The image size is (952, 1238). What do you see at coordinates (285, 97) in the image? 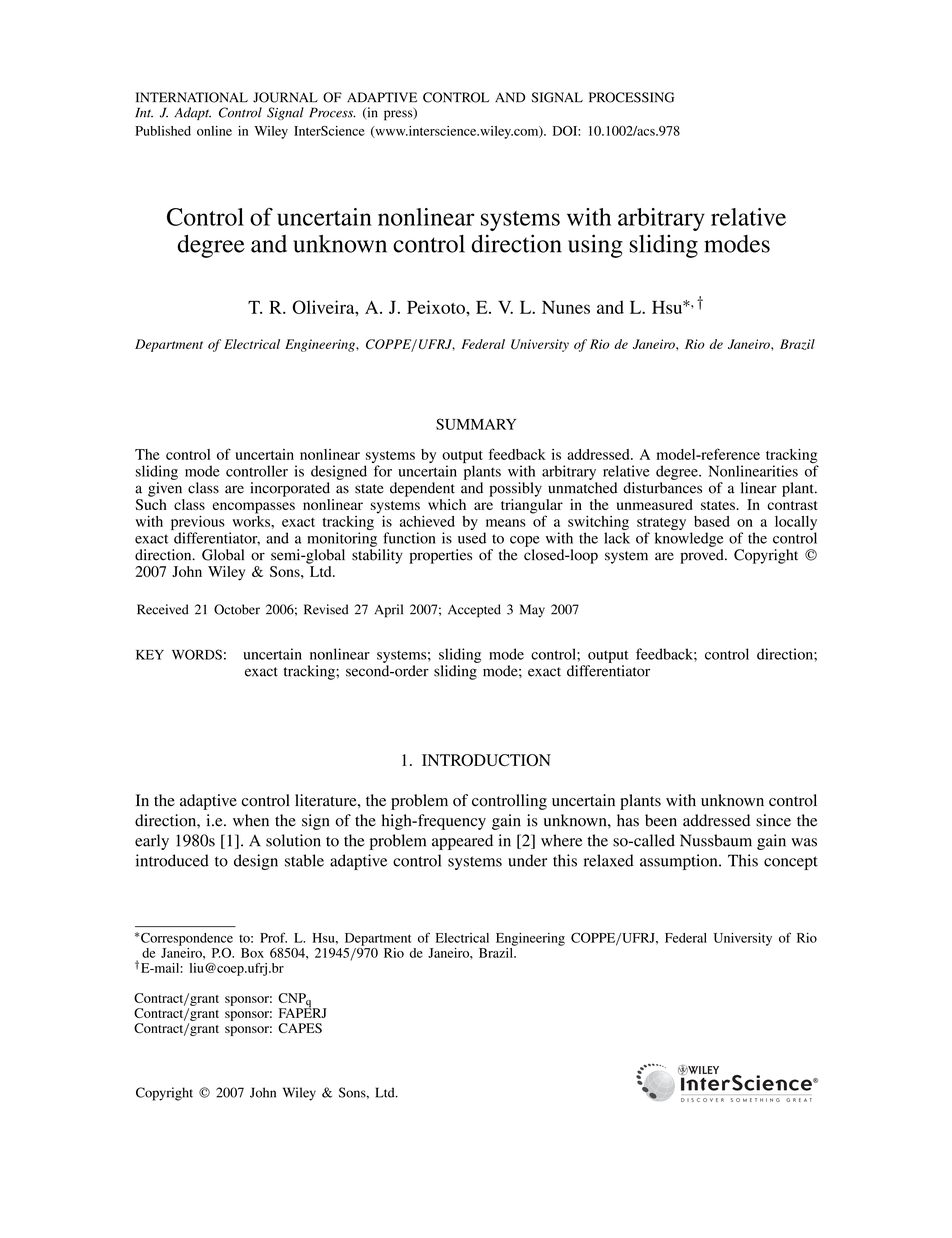
I see `JOURNAL` at bounding box center [285, 97].
